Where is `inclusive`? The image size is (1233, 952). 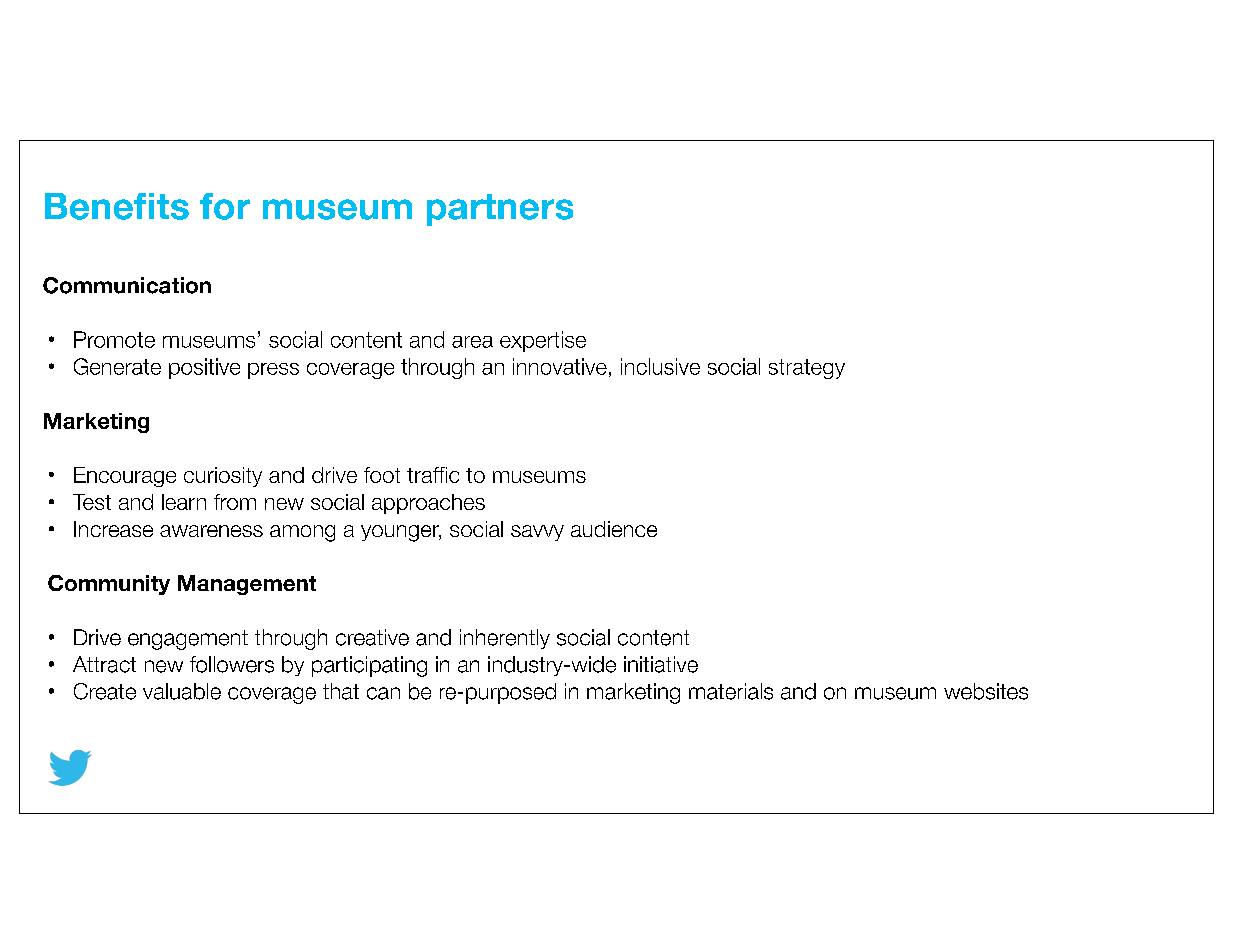 inclusive is located at coordinates (660, 366).
